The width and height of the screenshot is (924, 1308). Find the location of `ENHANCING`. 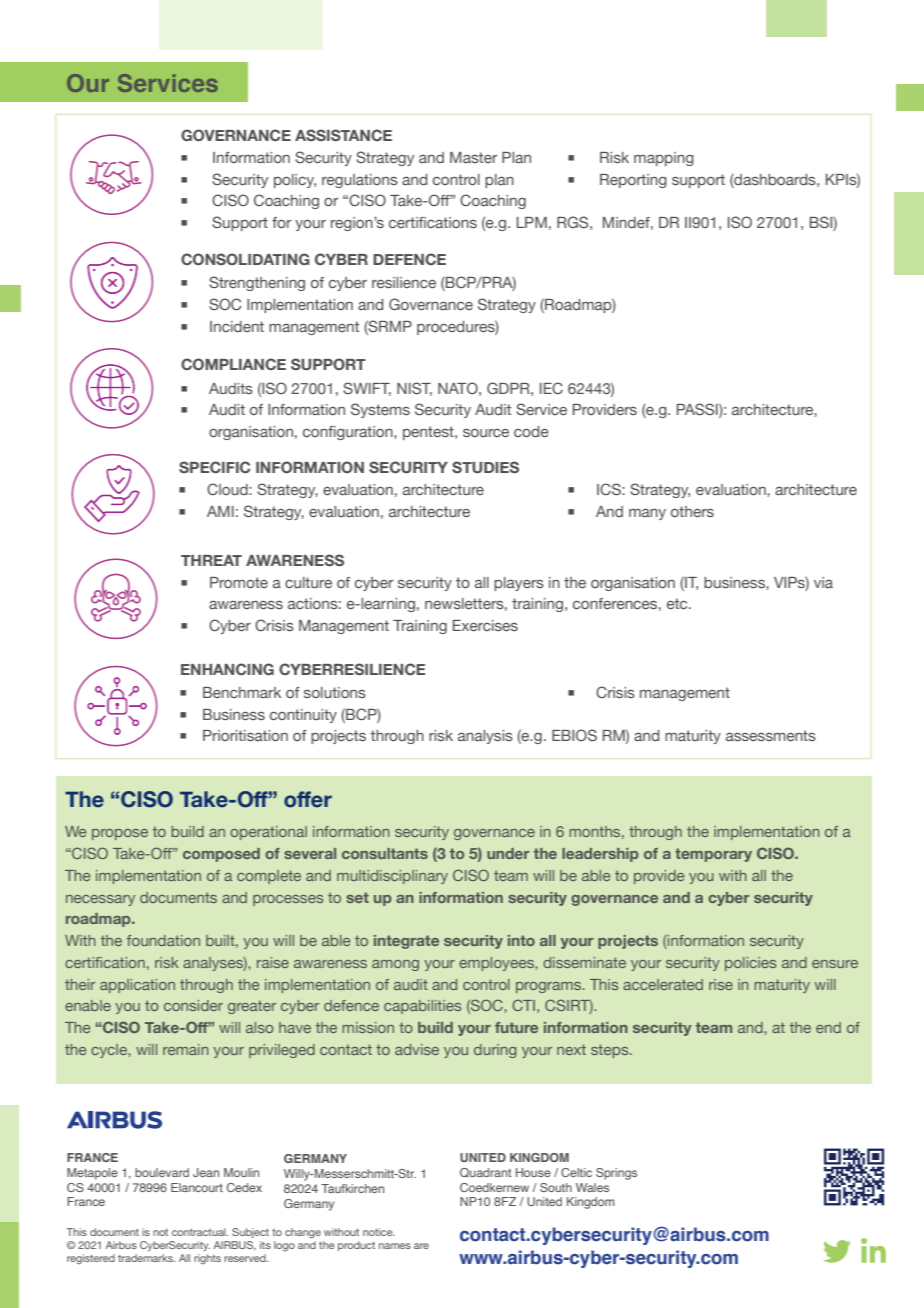

ENHANCING is located at coordinates (227, 669).
